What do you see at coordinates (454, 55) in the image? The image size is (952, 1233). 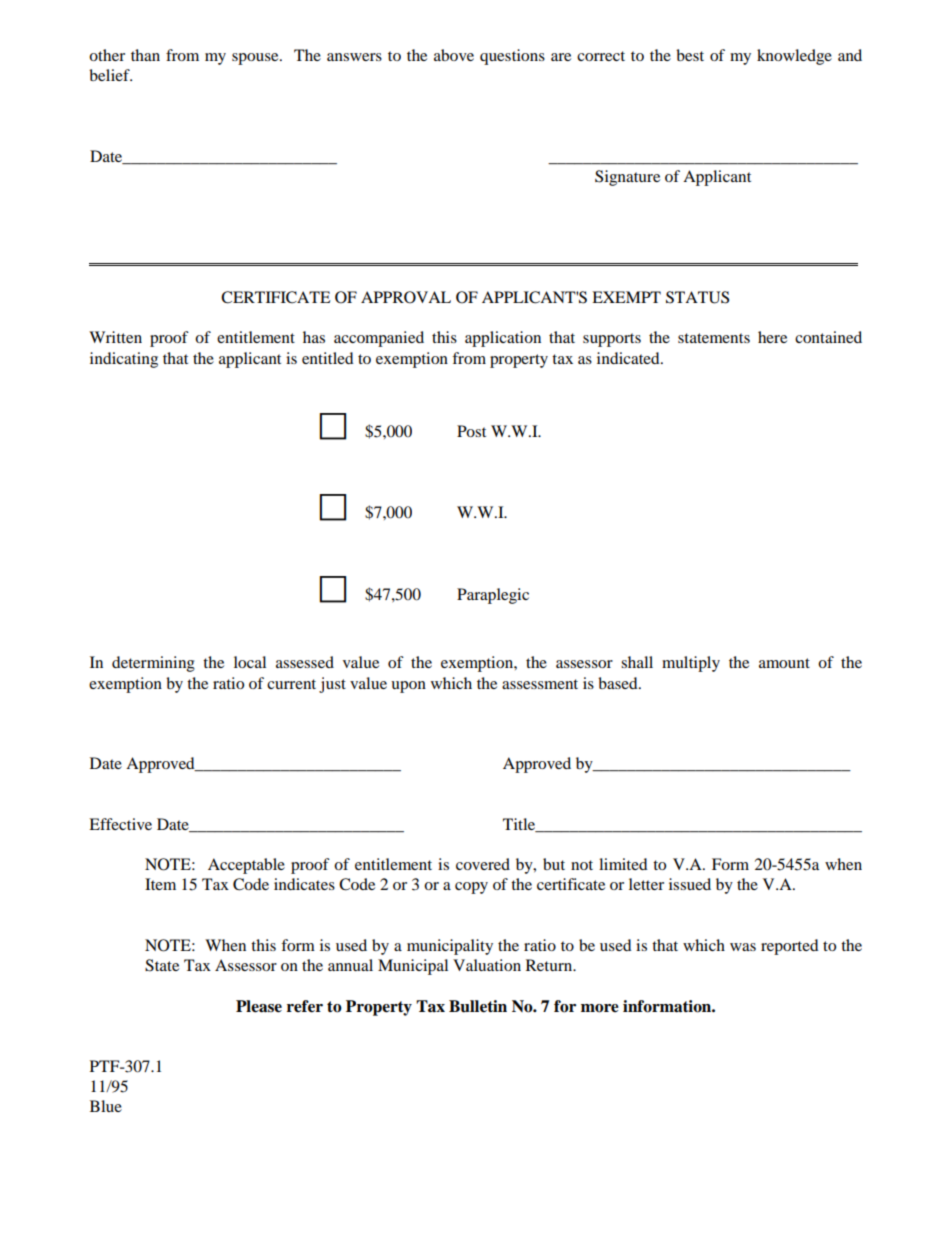 I see `above` at bounding box center [454, 55].
